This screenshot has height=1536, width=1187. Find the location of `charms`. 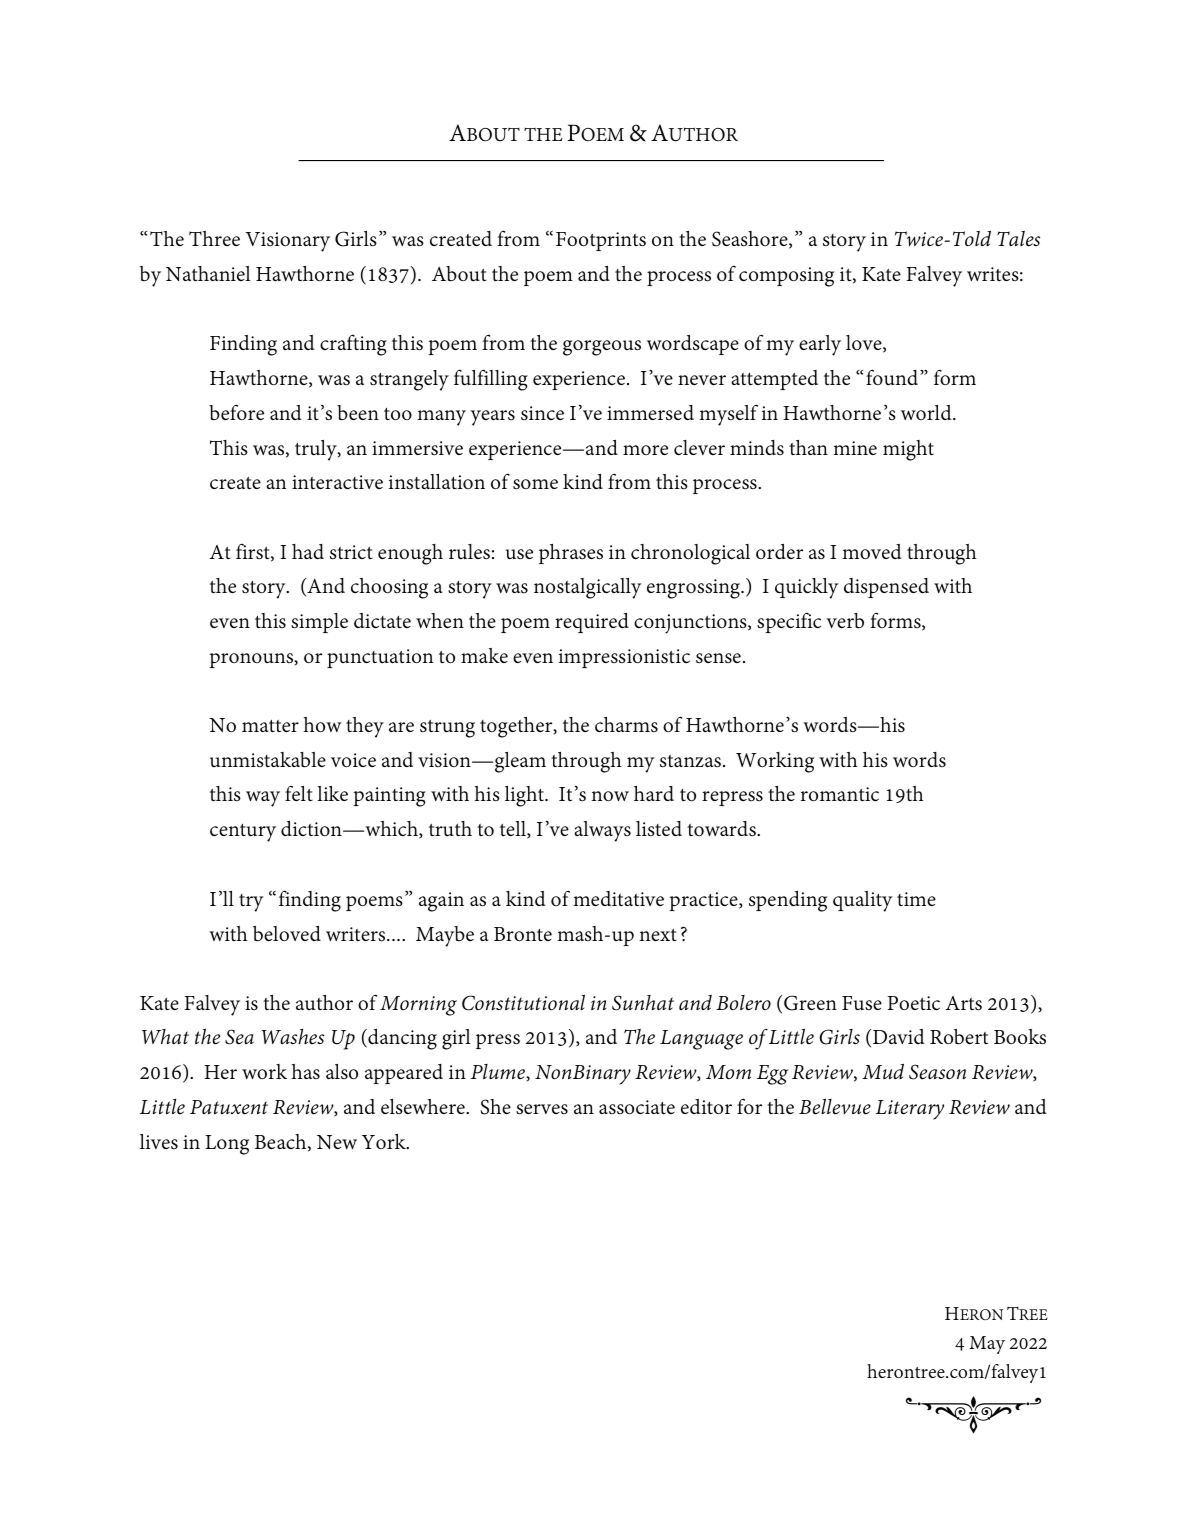

charms is located at coordinates (626, 725).
